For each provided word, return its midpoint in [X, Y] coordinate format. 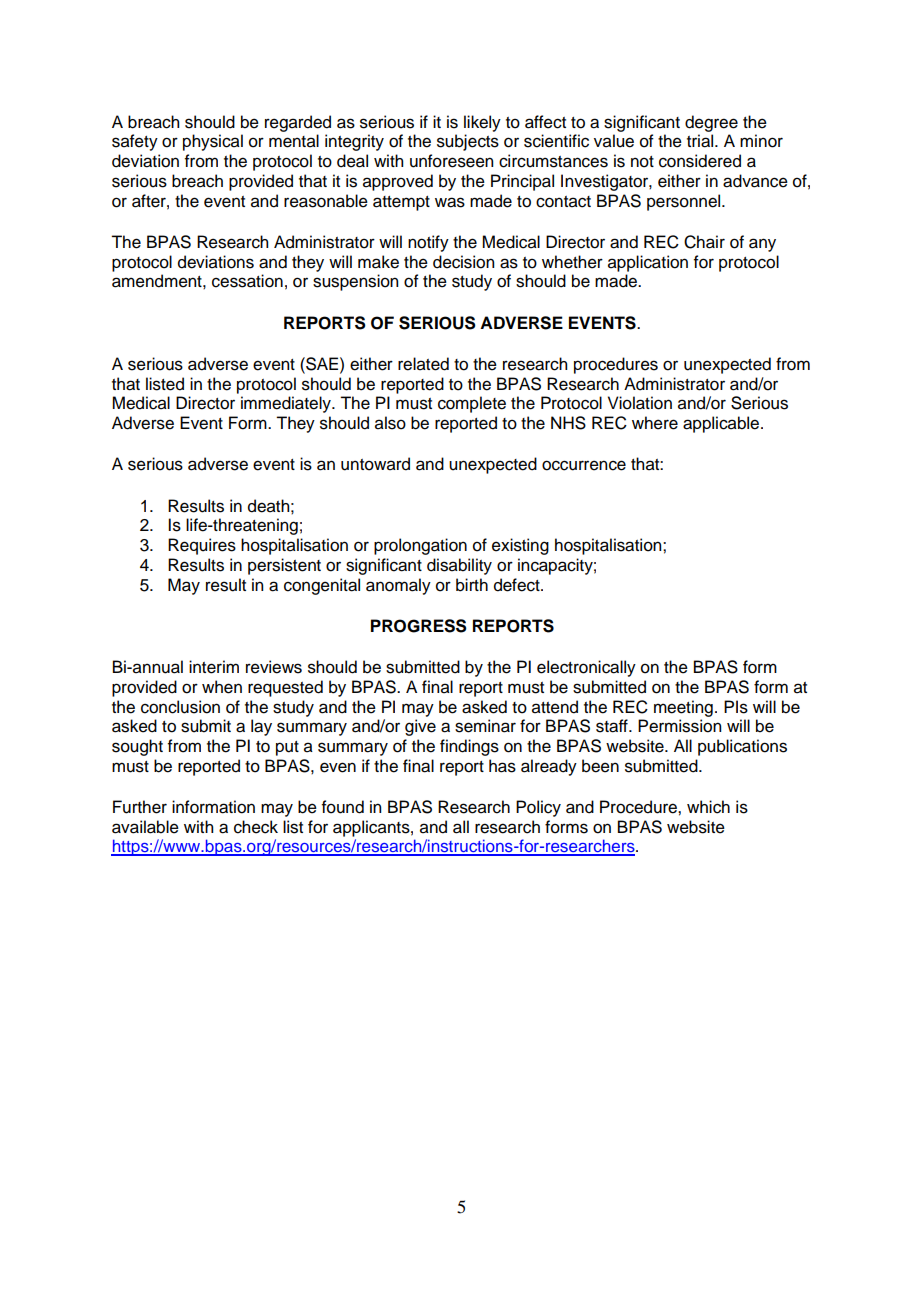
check [256, 827]
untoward [375, 464]
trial [701, 141]
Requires [202, 546]
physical [213, 142]
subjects [468, 142]
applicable [722, 424]
